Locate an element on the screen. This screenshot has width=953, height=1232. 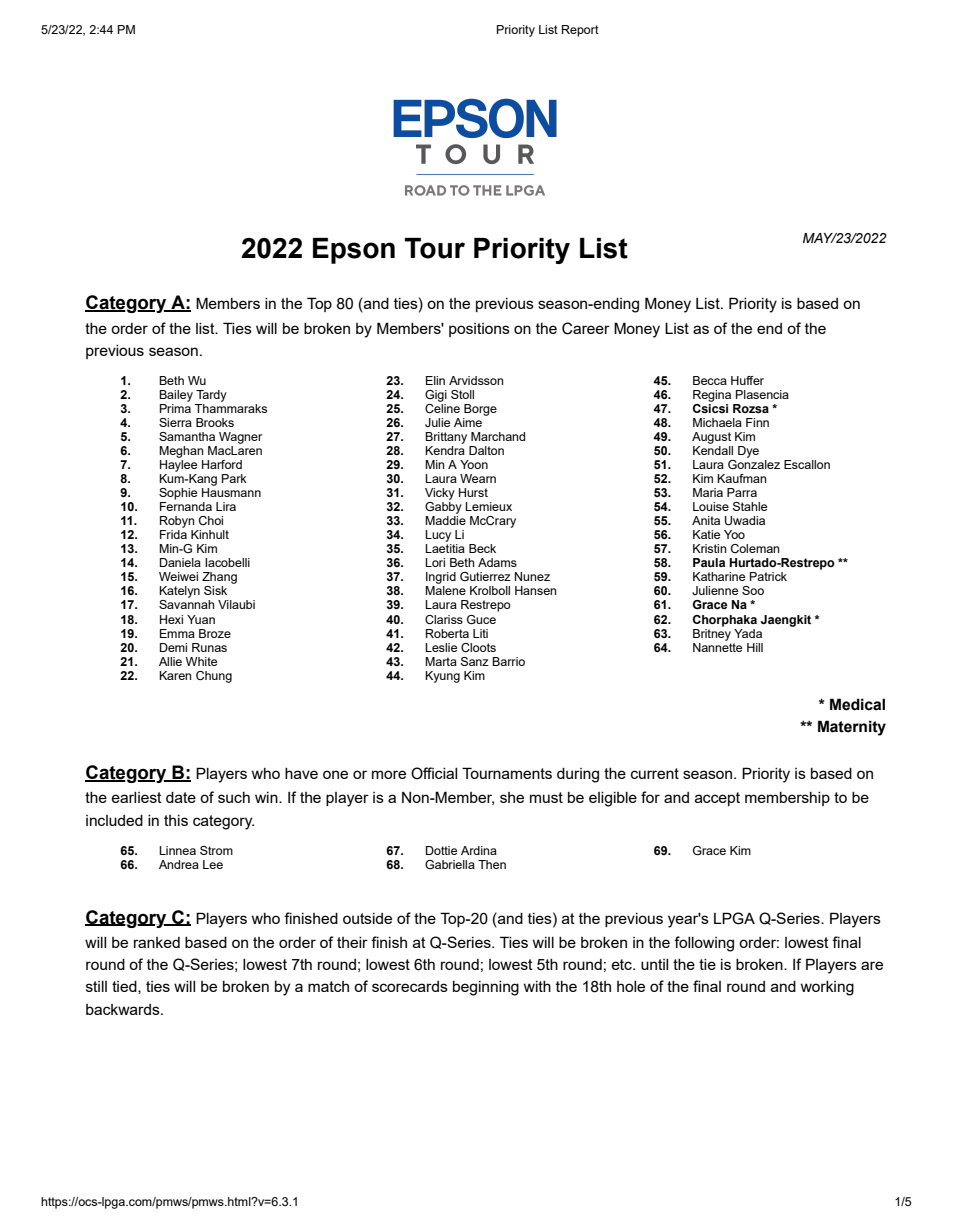
Bailey is located at coordinates (176, 396).
